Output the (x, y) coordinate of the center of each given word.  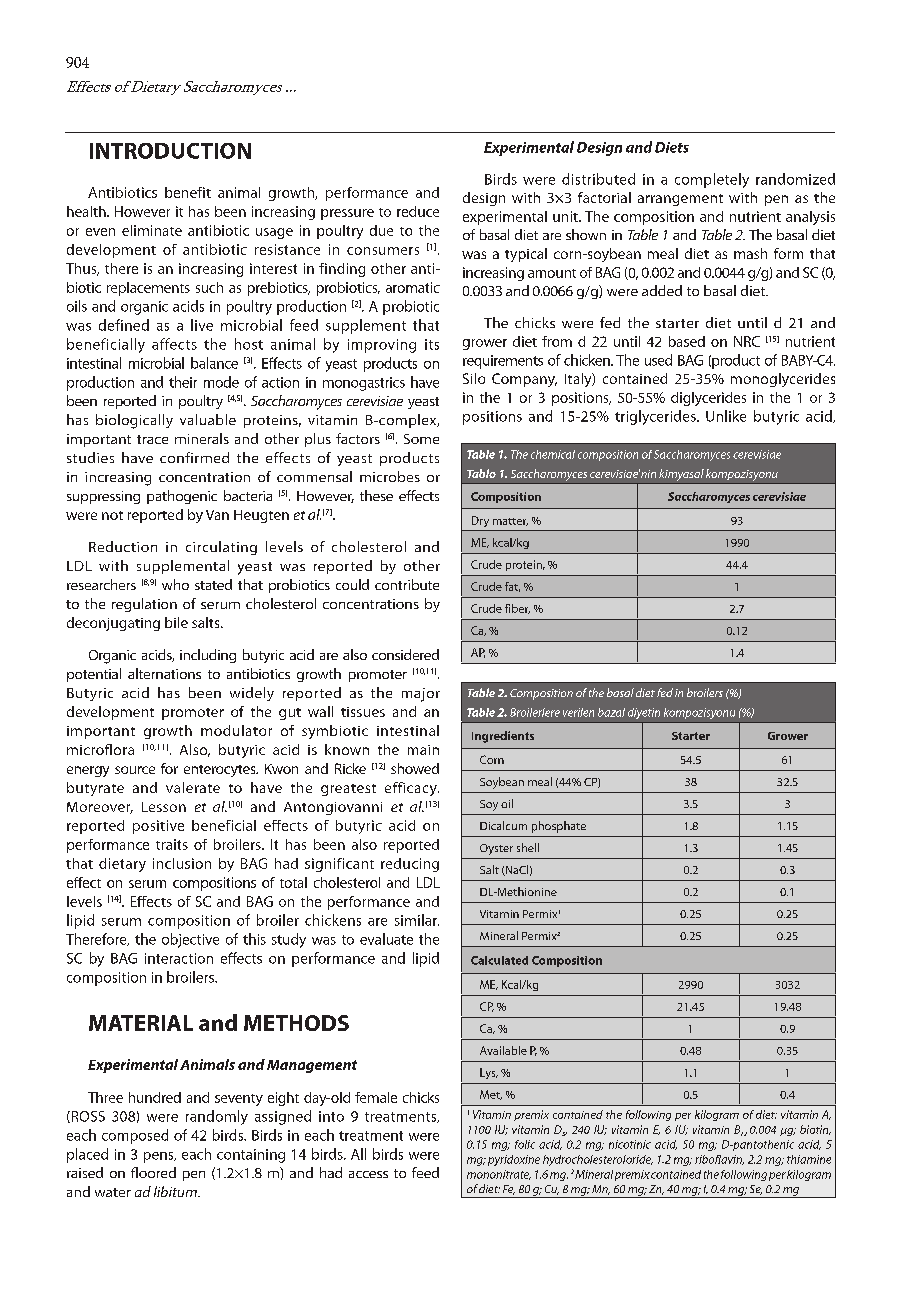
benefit (188, 192)
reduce (418, 211)
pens (160, 1157)
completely (712, 180)
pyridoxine (514, 1160)
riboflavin (719, 1160)
